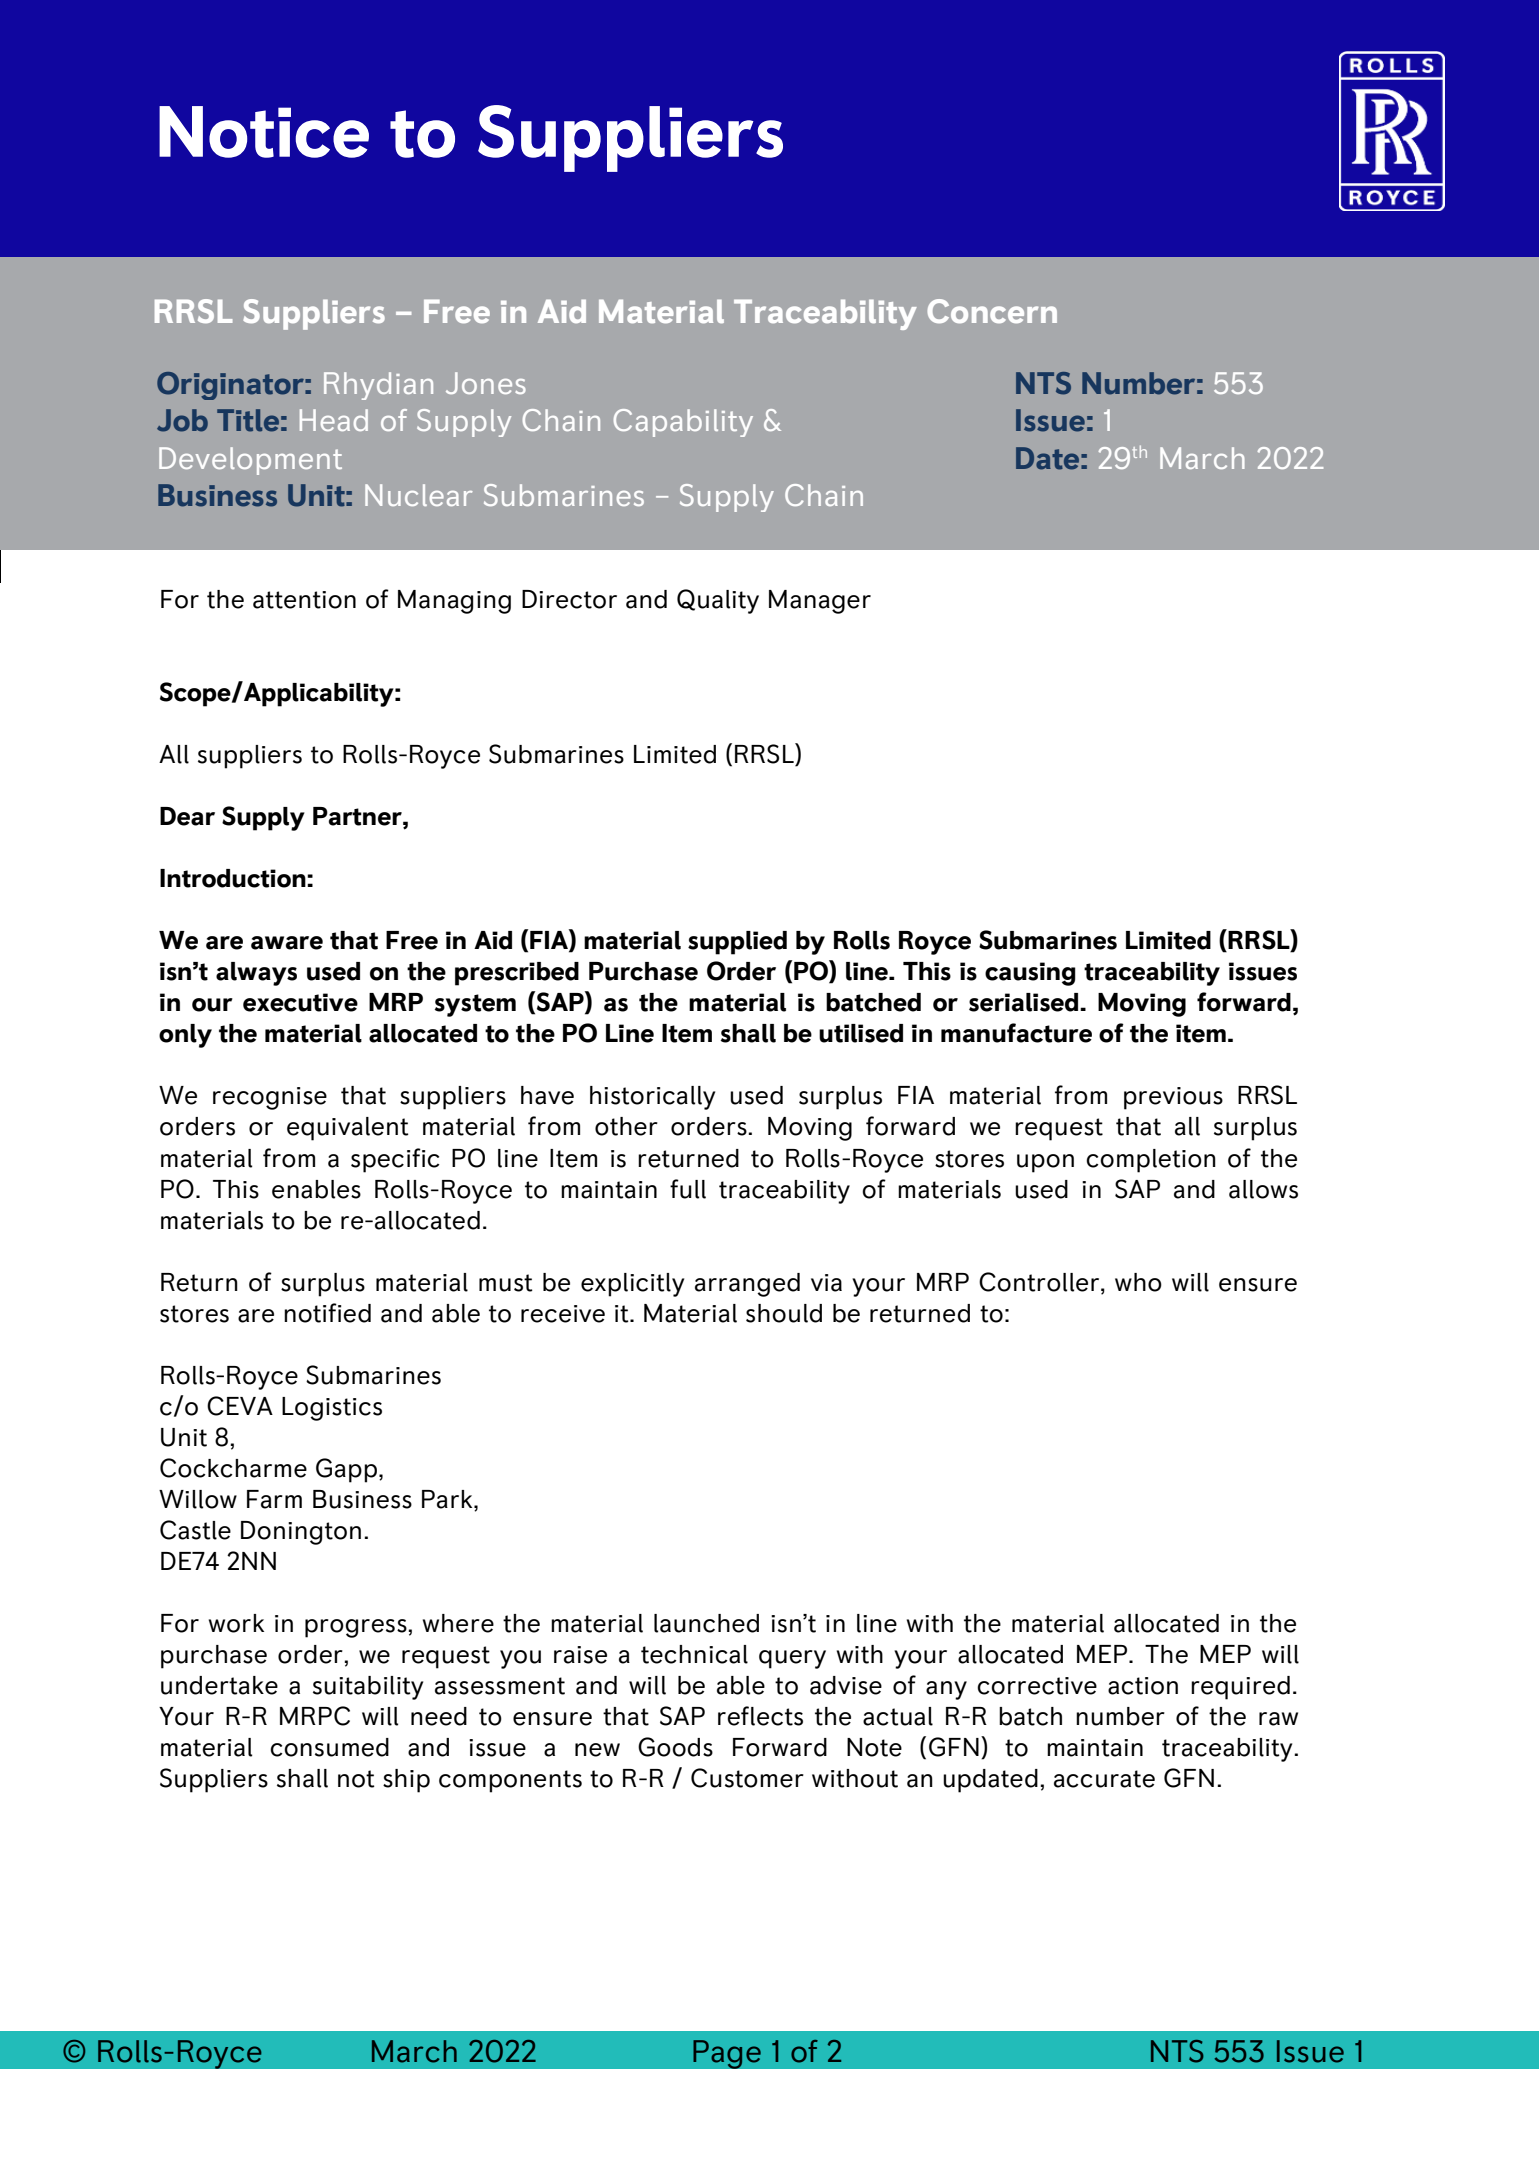 Image resolution: width=1539 pixels, height=2177 pixels. Describe the element at coordinates (264, 132) in the screenshot. I see `Notice` at that location.
